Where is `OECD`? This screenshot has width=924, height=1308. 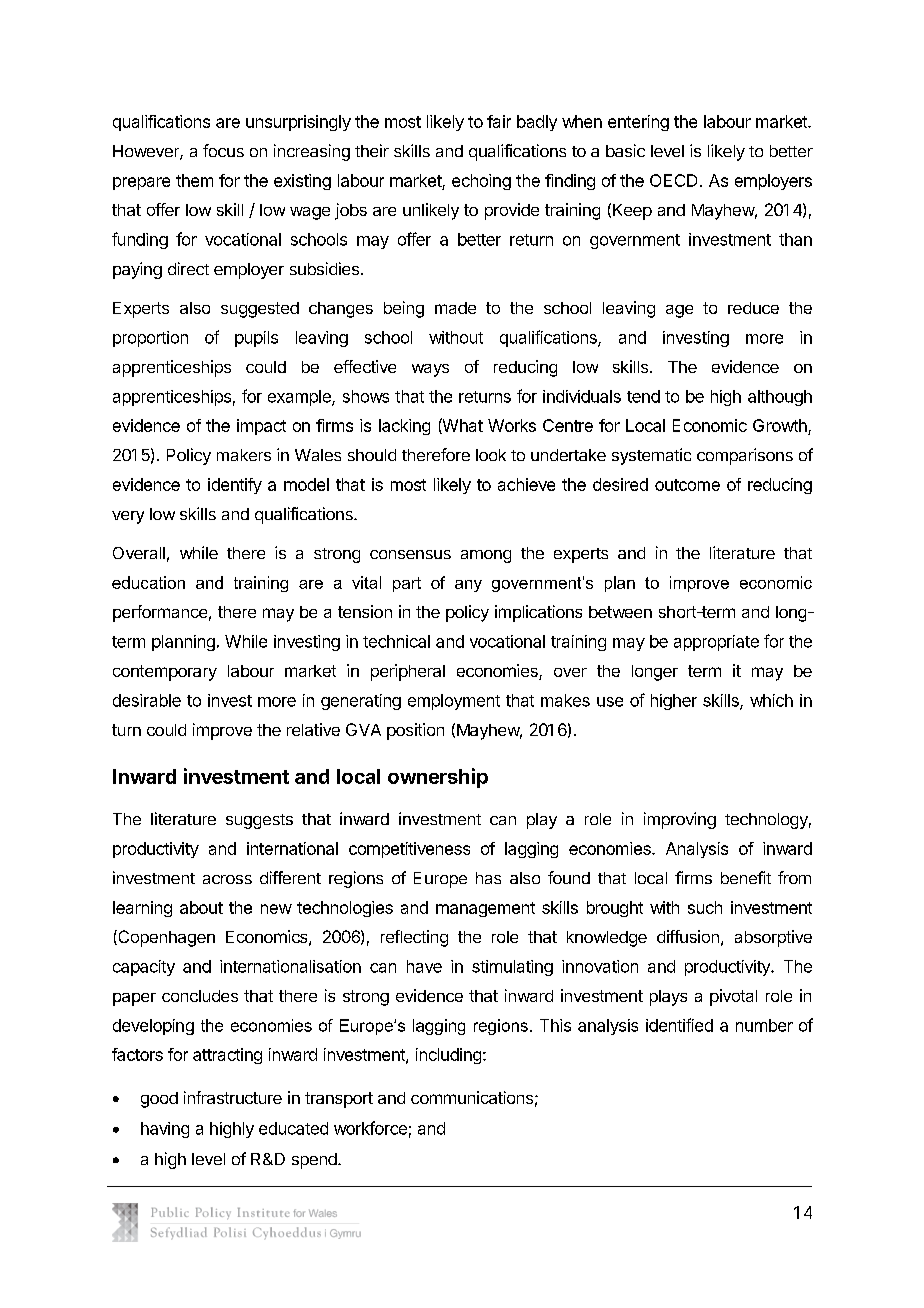 OECD is located at coordinates (673, 180).
